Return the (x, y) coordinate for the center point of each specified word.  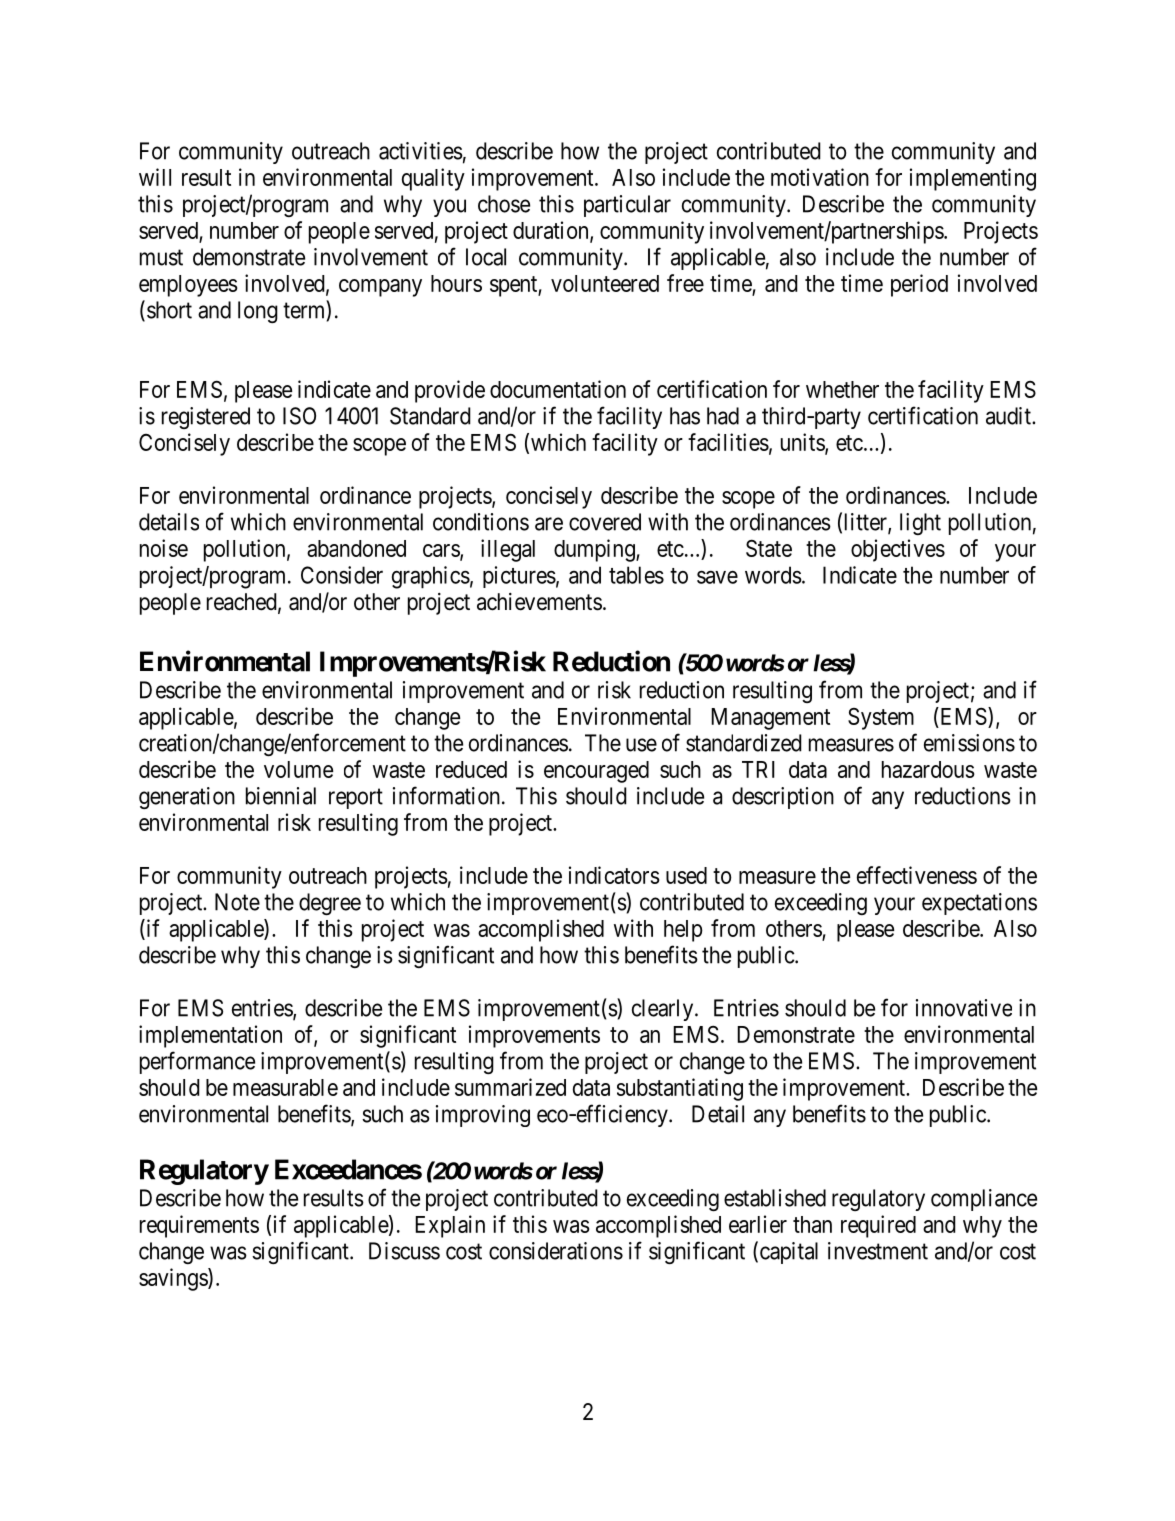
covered (605, 522)
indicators (614, 875)
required (878, 1226)
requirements (199, 1226)
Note (237, 902)
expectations (979, 904)
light (920, 524)
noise (164, 548)
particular (627, 206)
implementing (973, 179)
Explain (450, 1226)
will (155, 177)
